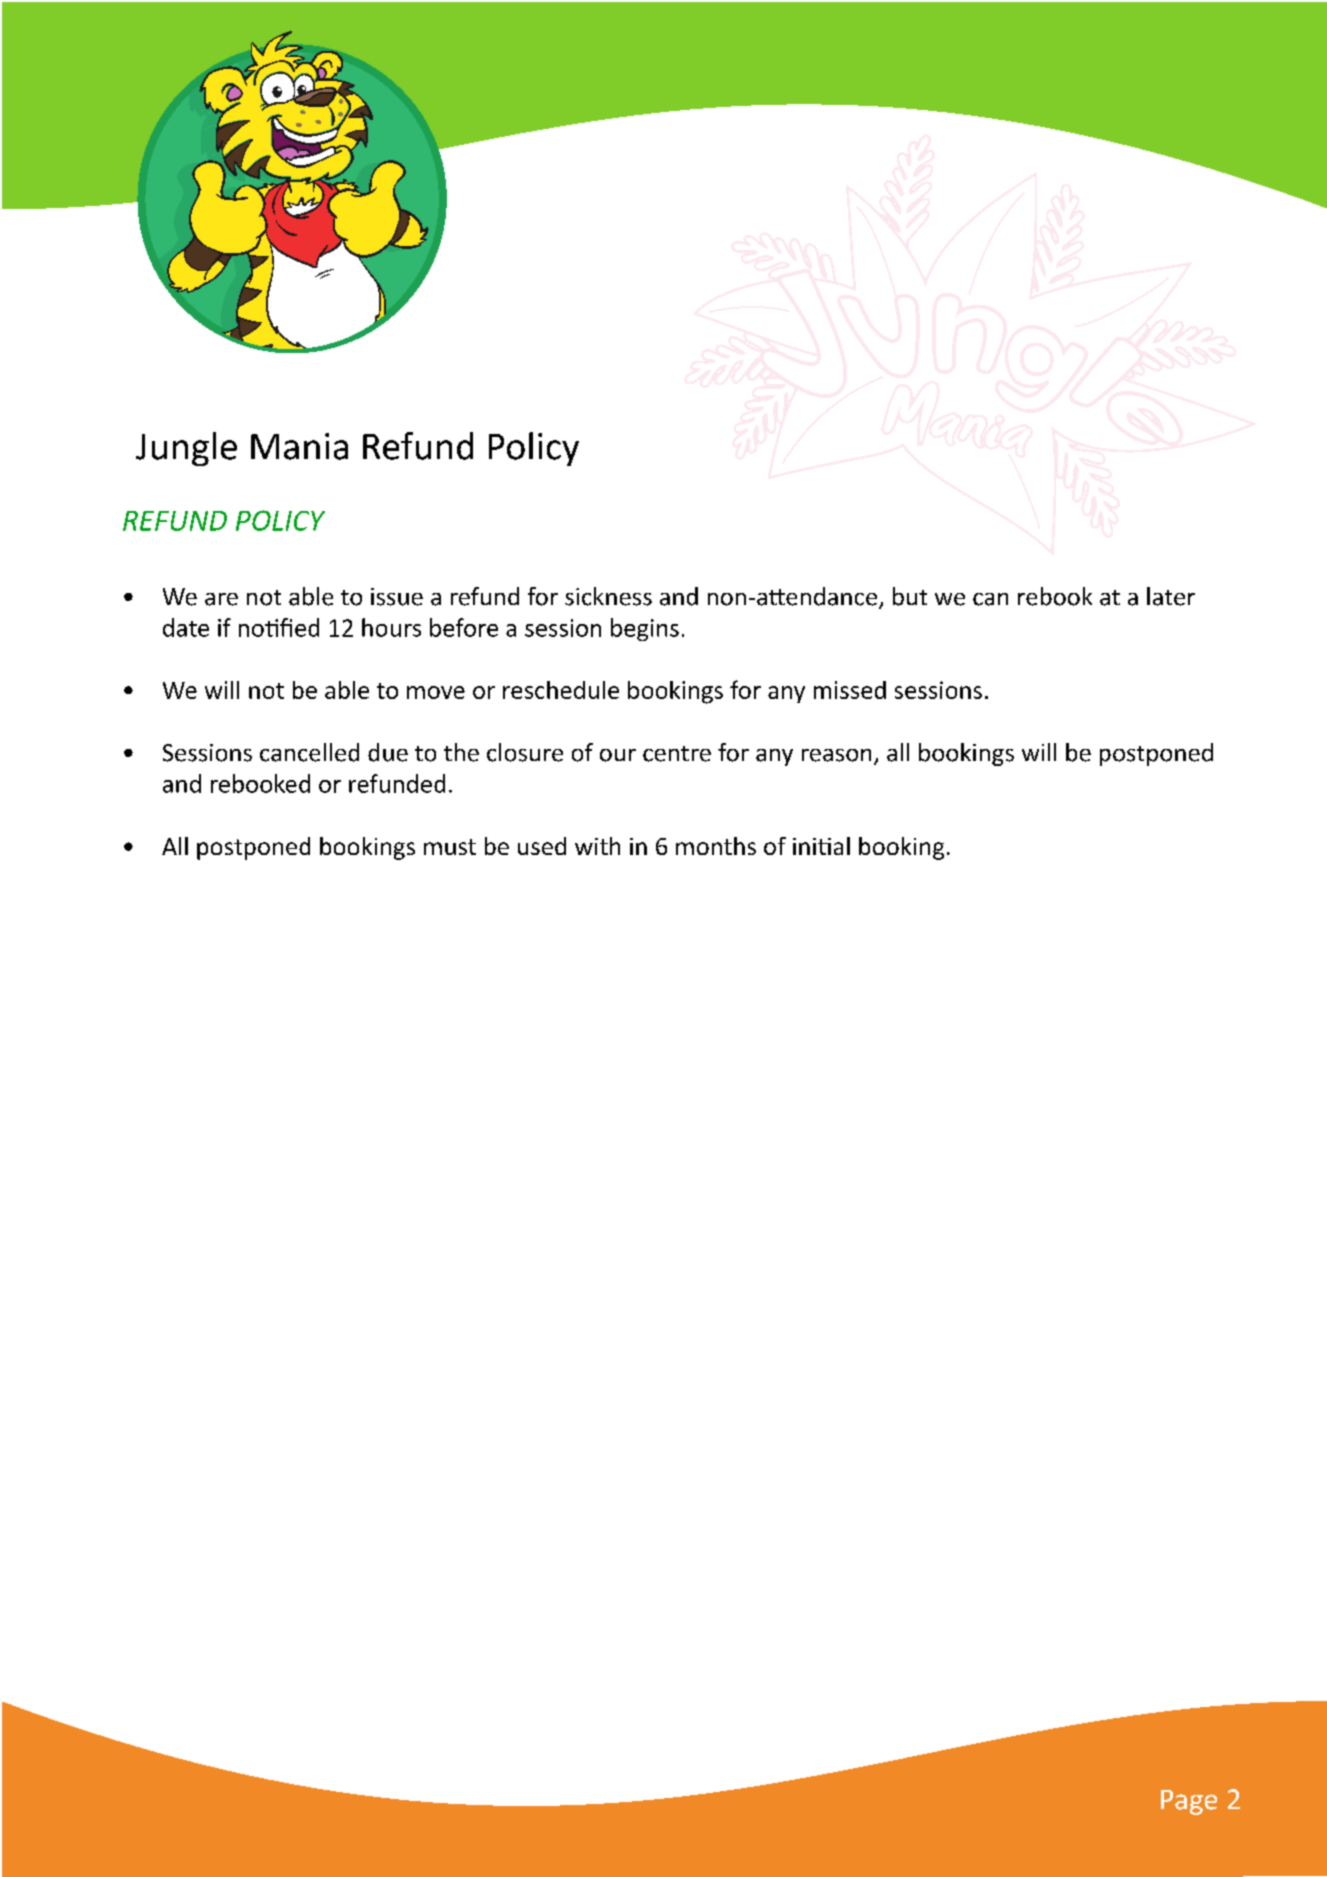 Image resolution: width=1327 pixels, height=1877 pixels. Describe the element at coordinates (716, 846) in the page. I see `months` at that location.
